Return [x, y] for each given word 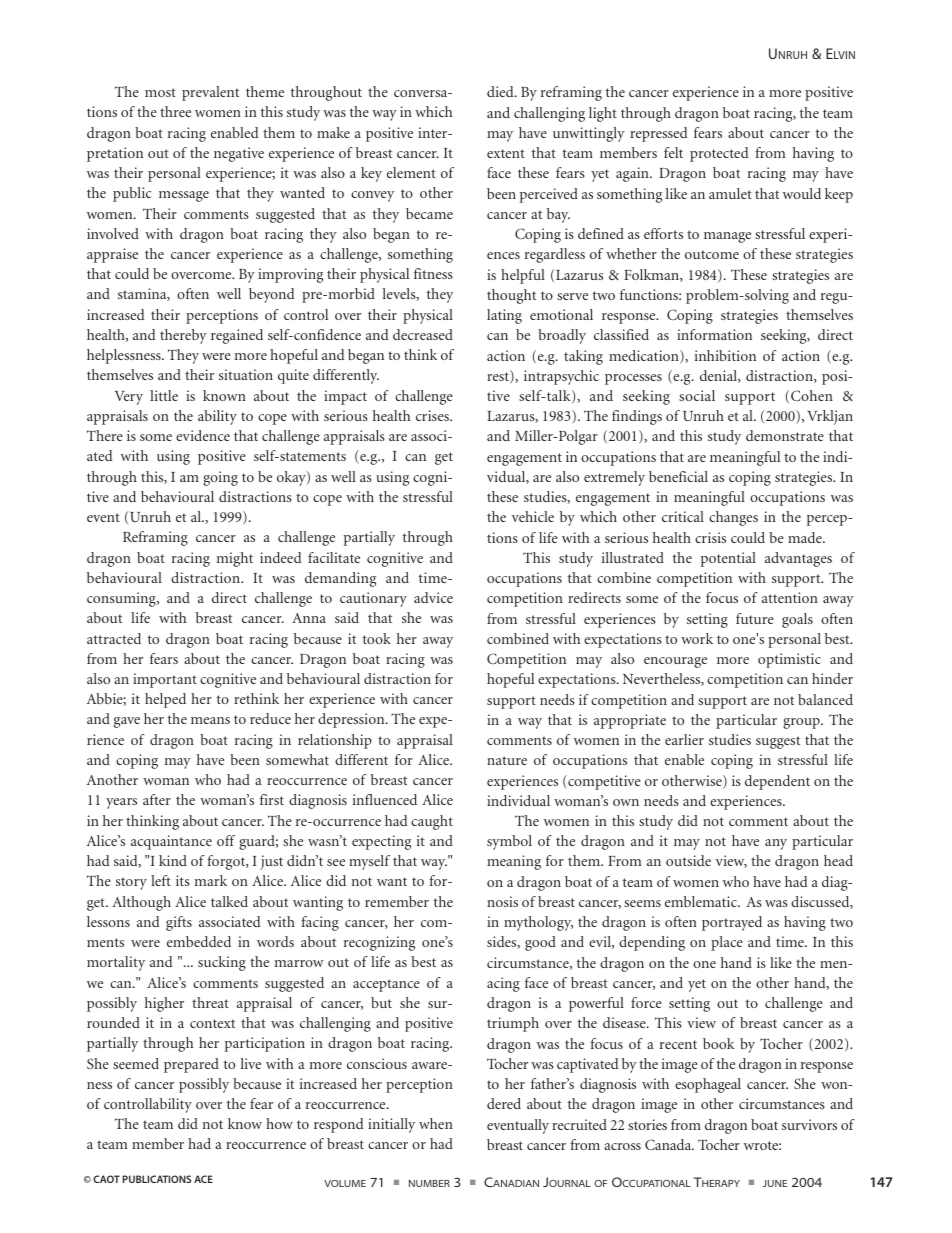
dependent [777, 782]
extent [506, 153]
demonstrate [785, 435]
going [220, 478]
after [157, 799]
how [279, 1123]
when [436, 1123]
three [175, 111]
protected [719, 154]
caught [432, 822]
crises [433, 415]
